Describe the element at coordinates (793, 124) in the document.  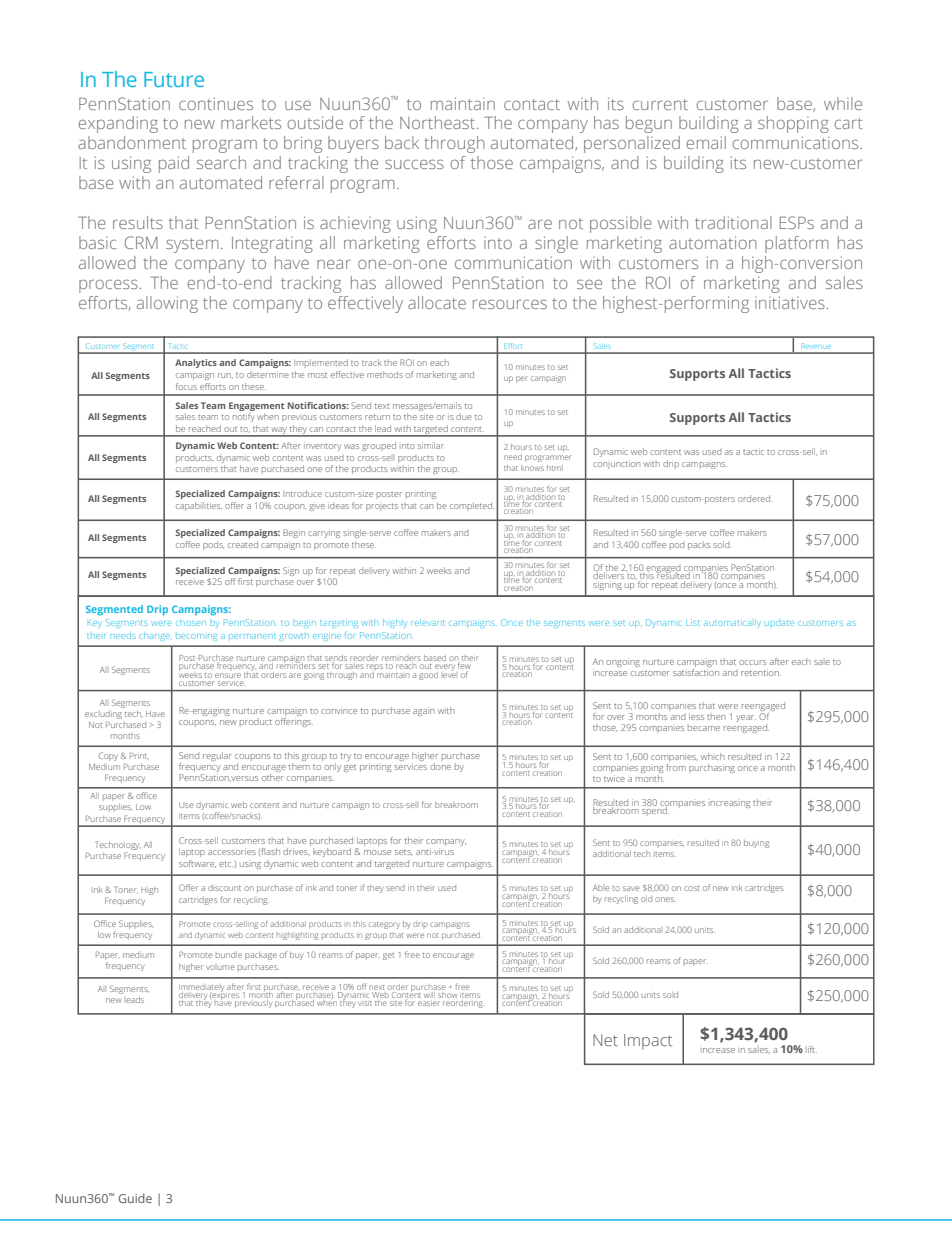
I see `shopping` at that location.
